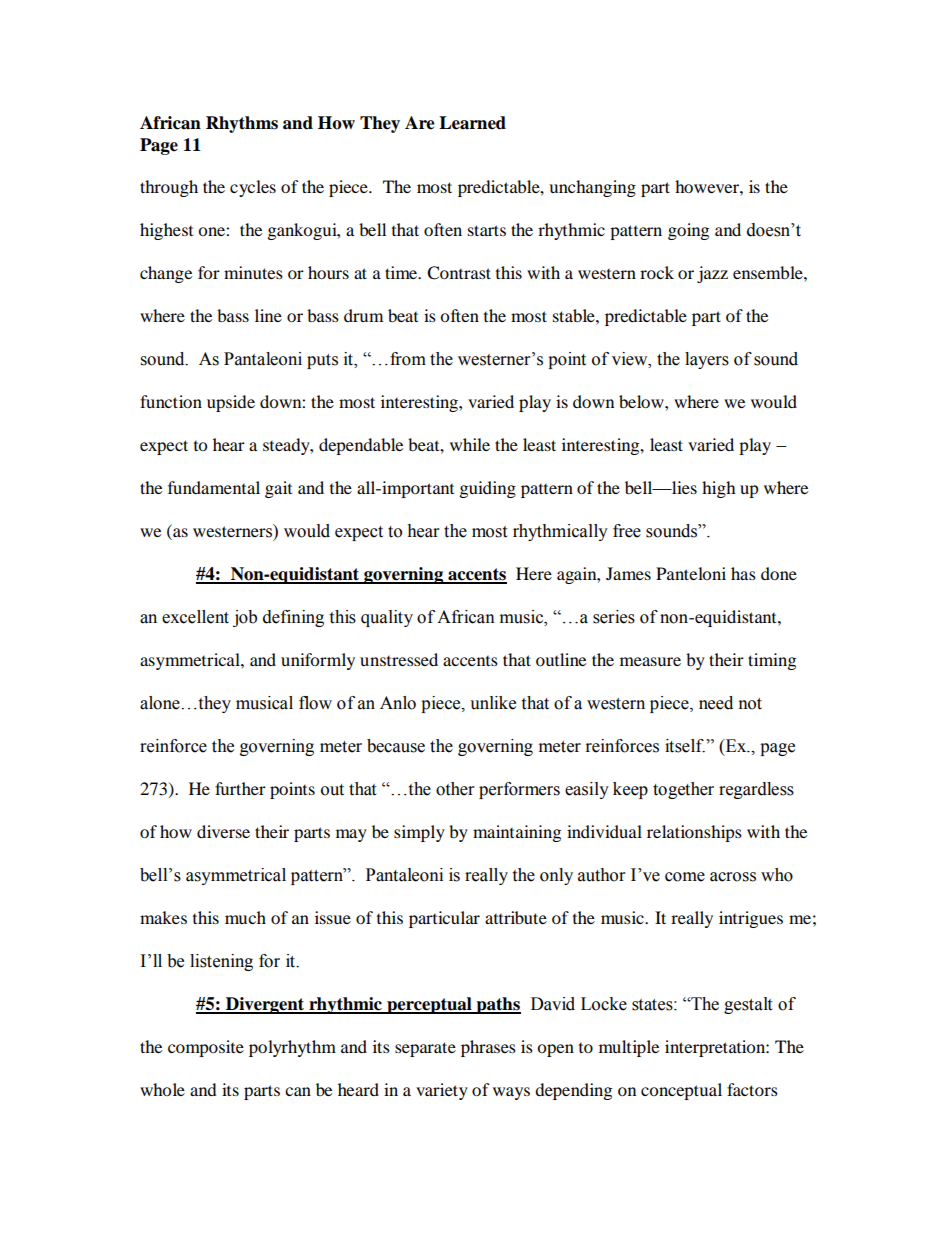 This document has width=952, height=1233. I want to click on Learned, so click(472, 123).
